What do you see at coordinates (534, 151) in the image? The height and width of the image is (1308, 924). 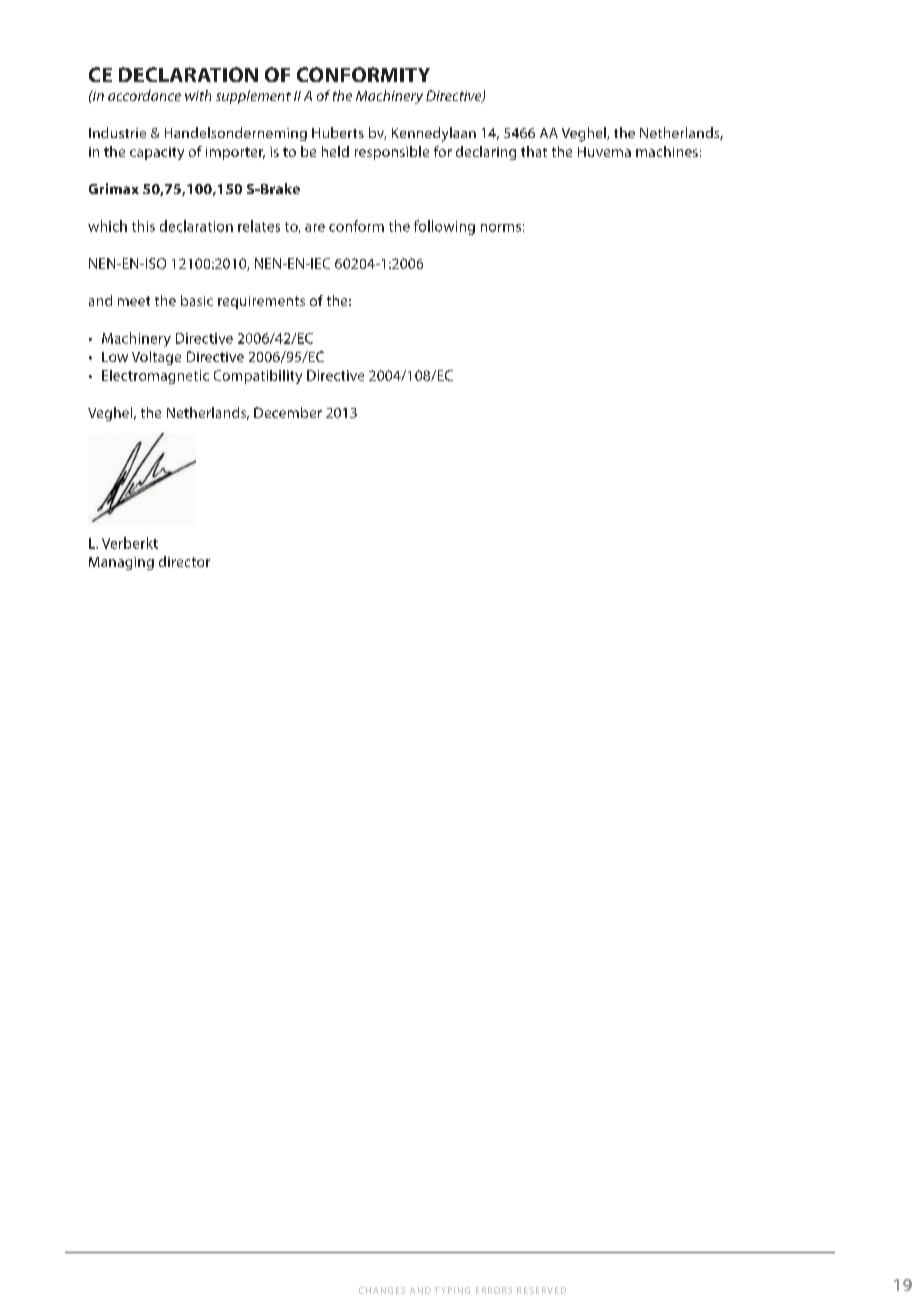 I see `that` at bounding box center [534, 151].
